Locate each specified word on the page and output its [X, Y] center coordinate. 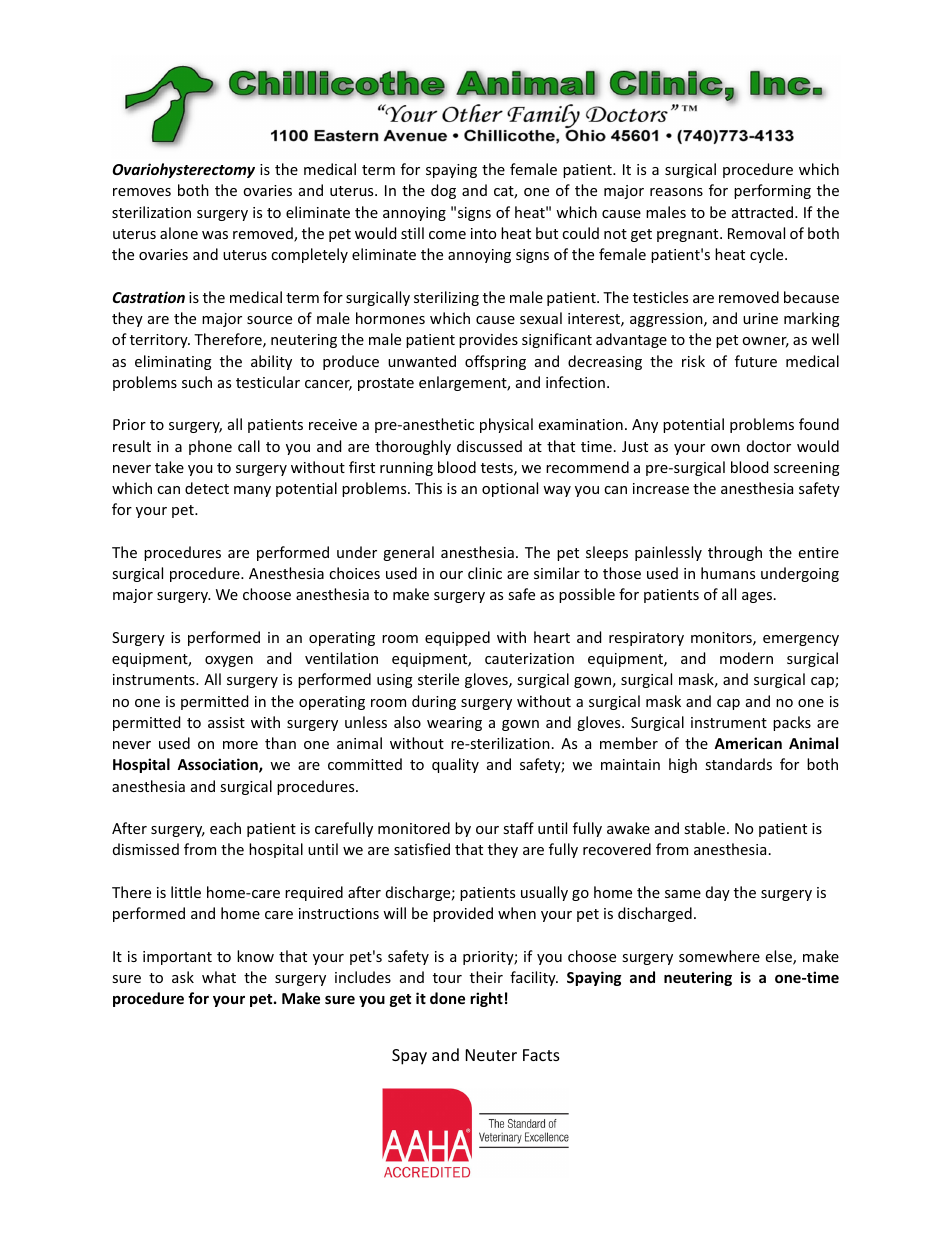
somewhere [719, 956]
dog [443, 191]
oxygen [229, 661]
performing [772, 191]
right [486, 999]
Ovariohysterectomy [183, 170]
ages [757, 597]
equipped [457, 638]
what [219, 977]
